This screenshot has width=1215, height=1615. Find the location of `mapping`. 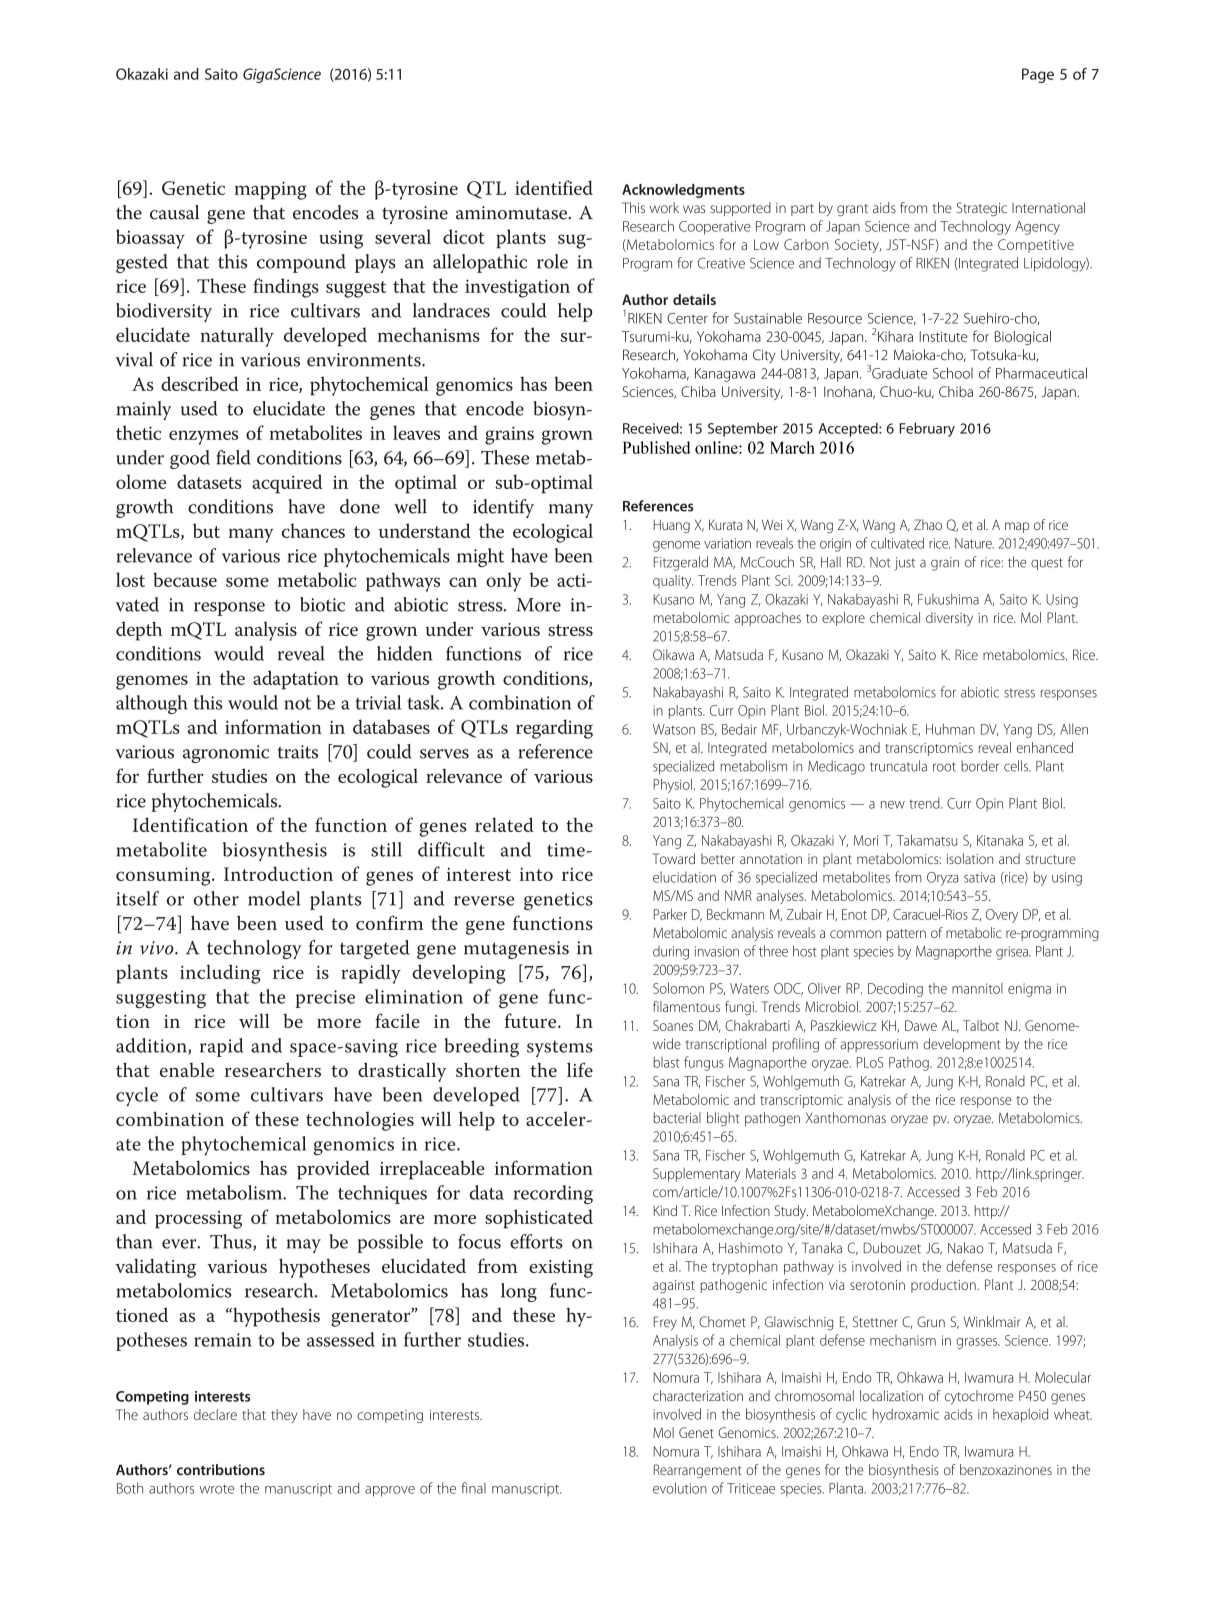

mapping is located at coordinates (271, 190).
